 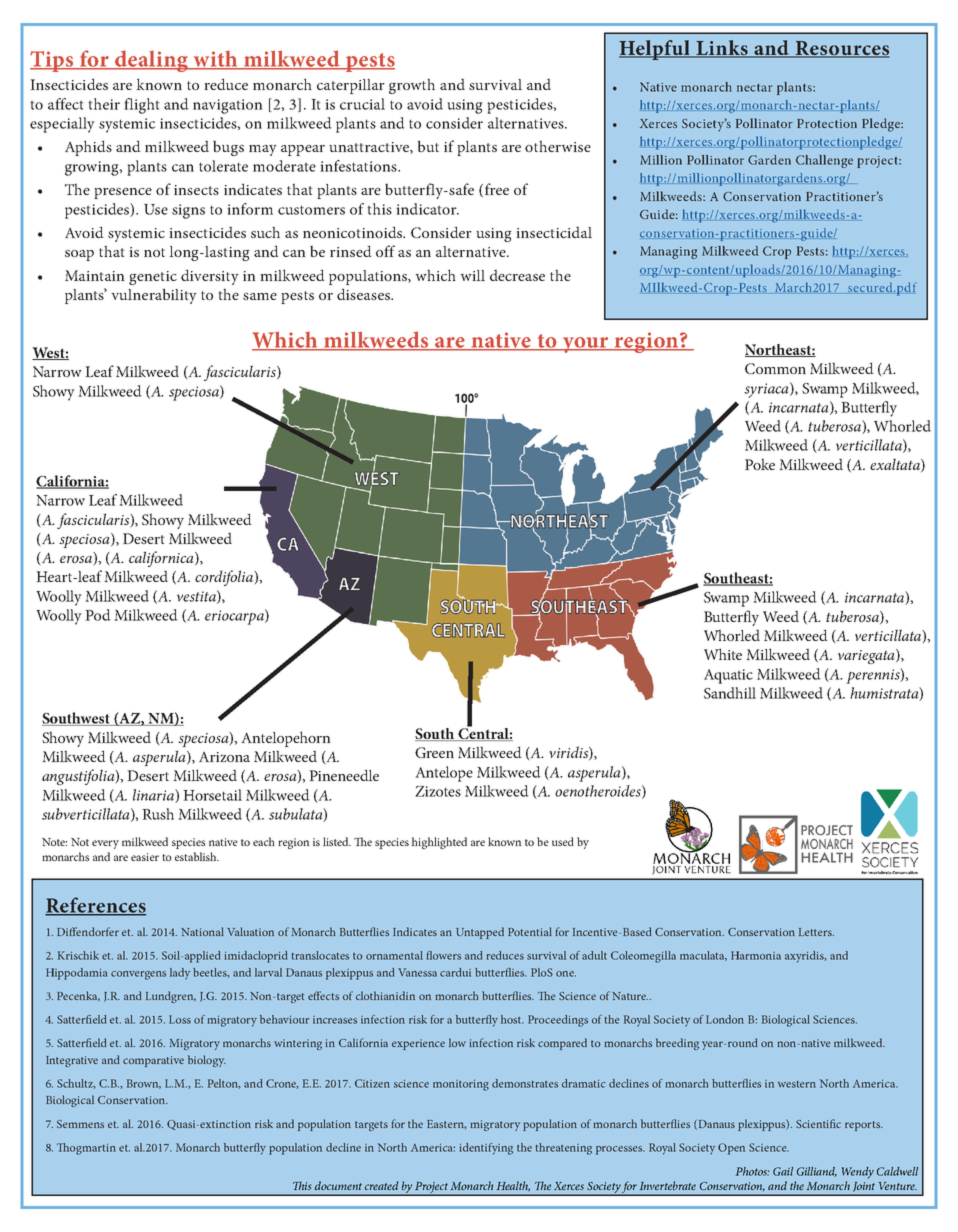 What do you see at coordinates (434, 752) in the screenshot?
I see `Green` at bounding box center [434, 752].
